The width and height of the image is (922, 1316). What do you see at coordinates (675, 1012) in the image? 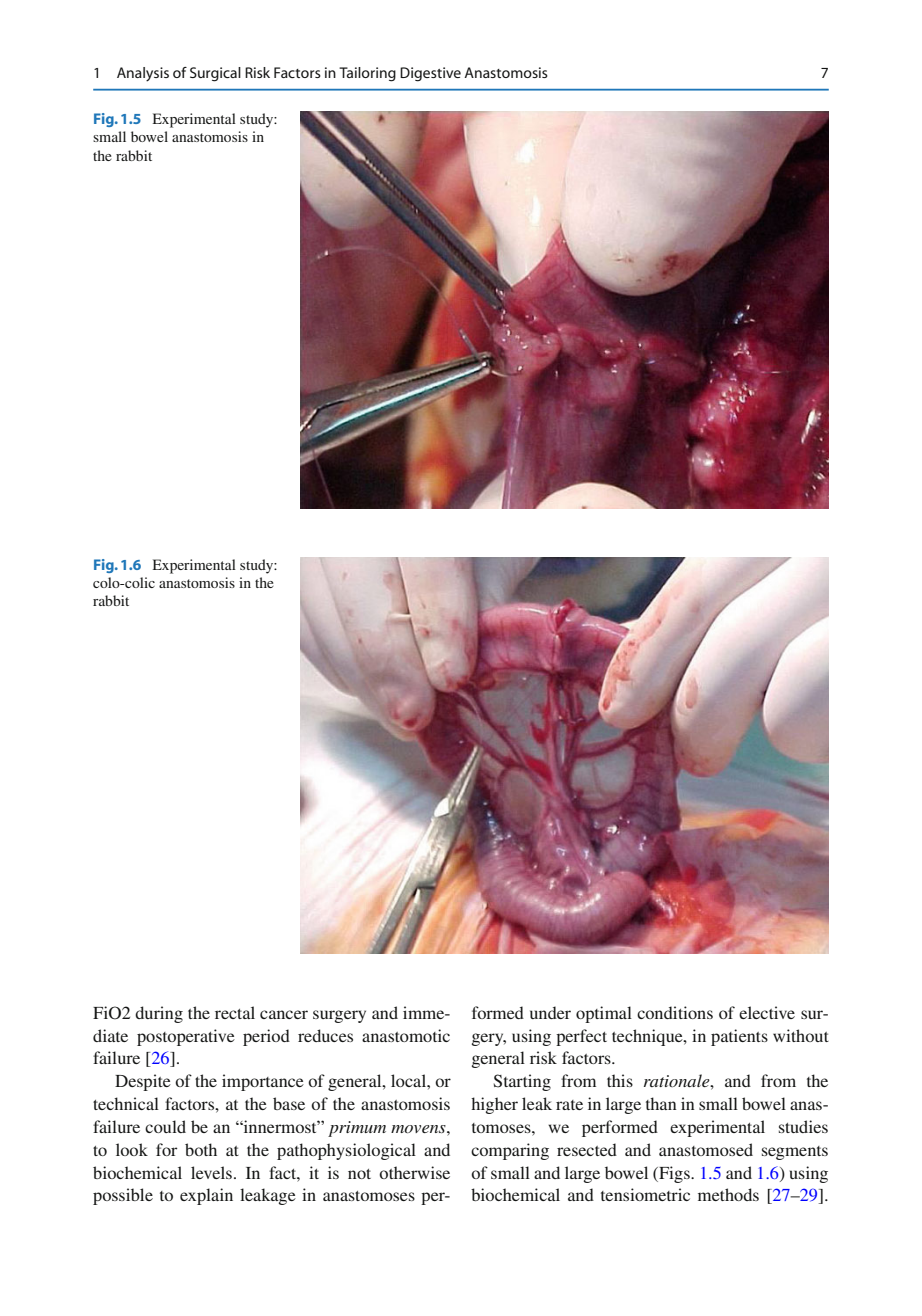
I see `conditions` at bounding box center [675, 1012].
